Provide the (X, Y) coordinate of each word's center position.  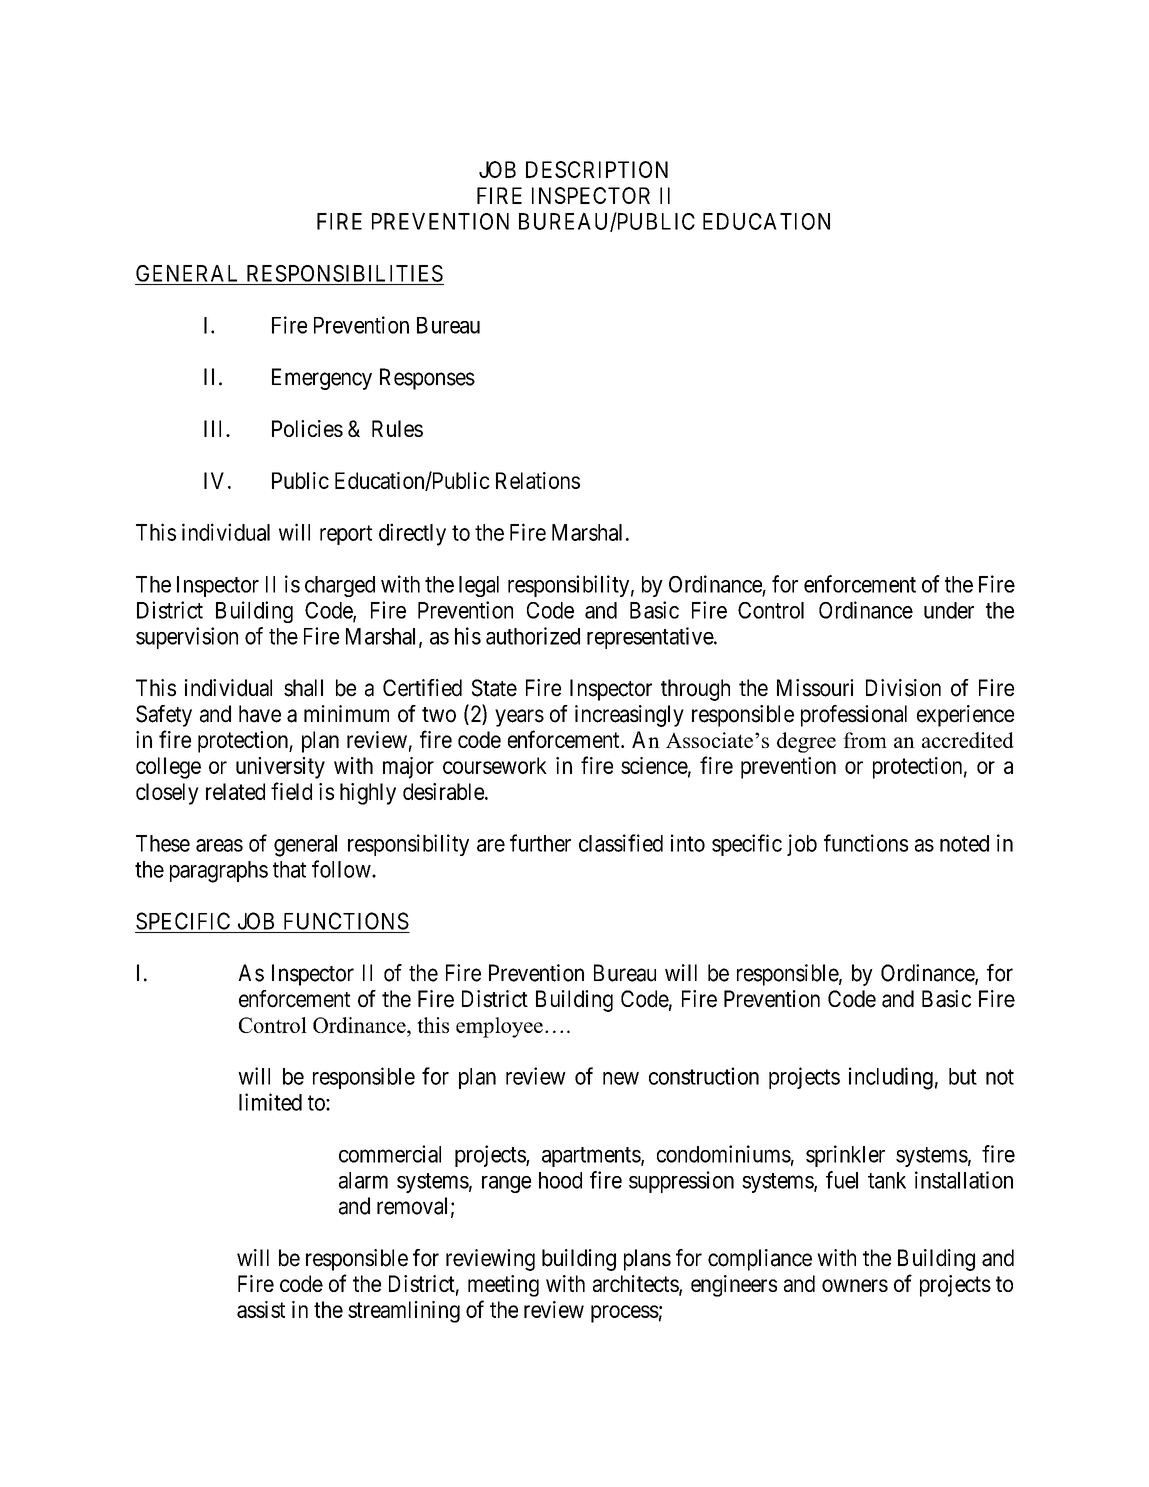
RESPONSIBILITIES (345, 273)
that (289, 869)
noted (964, 843)
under (949, 610)
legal (479, 586)
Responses (427, 379)
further (540, 843)
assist (261, 1309)
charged (340, 586)
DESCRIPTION (597, 169)
